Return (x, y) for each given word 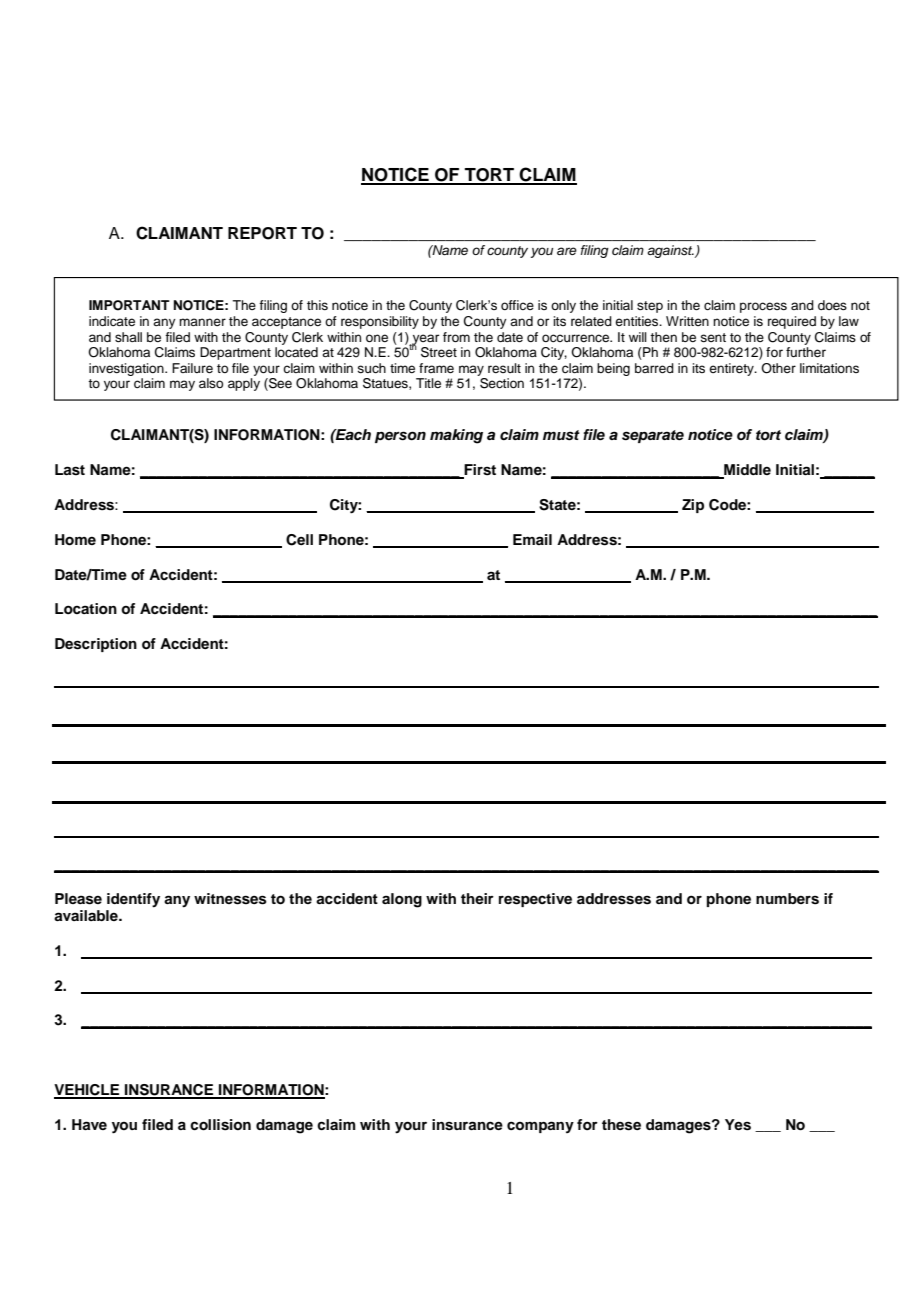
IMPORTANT (129, 305)
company (540, 1127)
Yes (738, 1125)
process (763, 307)
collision (220, 1125)
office (517, 305)
